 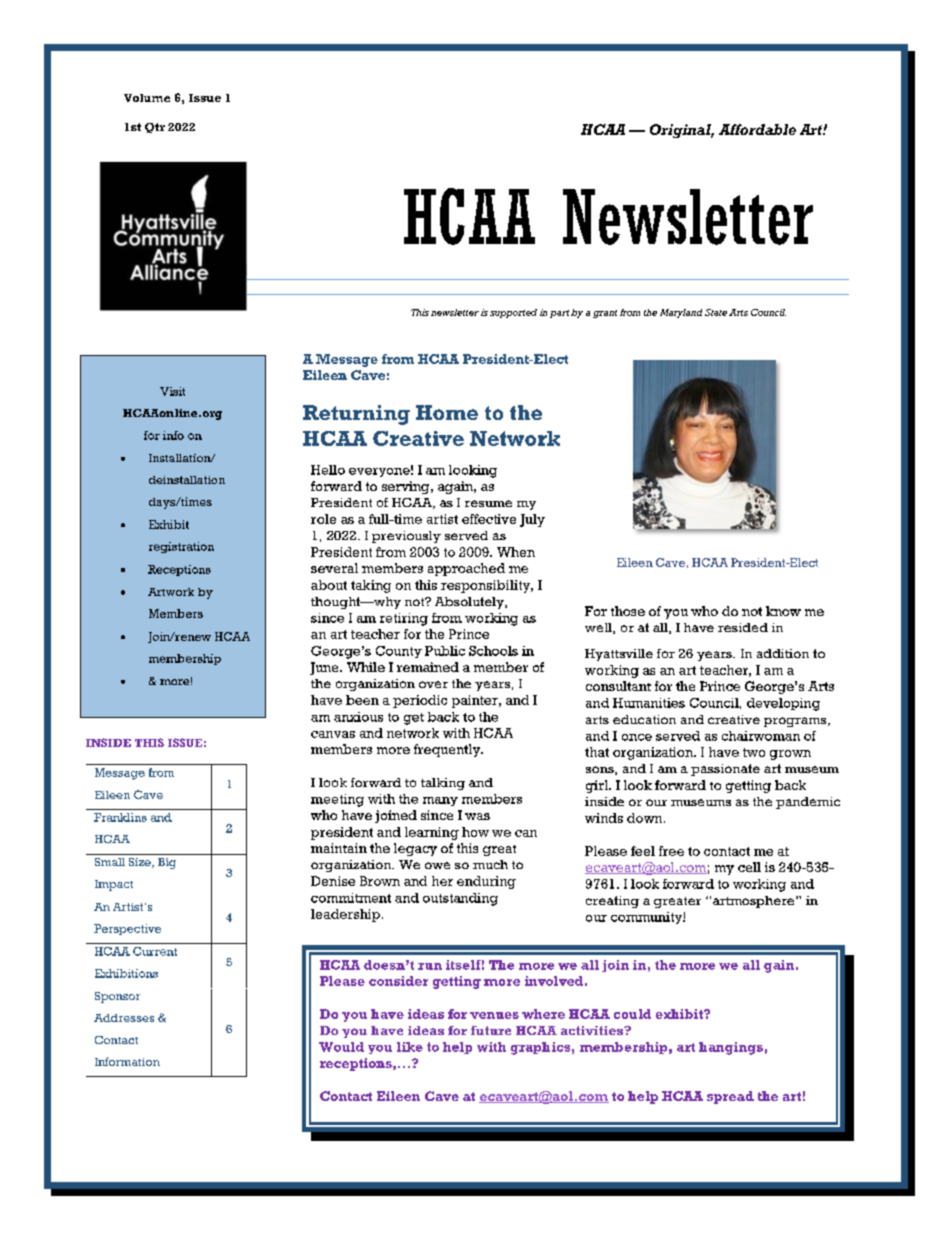 I want to click on Artwork, so click(x=171, y=592).
